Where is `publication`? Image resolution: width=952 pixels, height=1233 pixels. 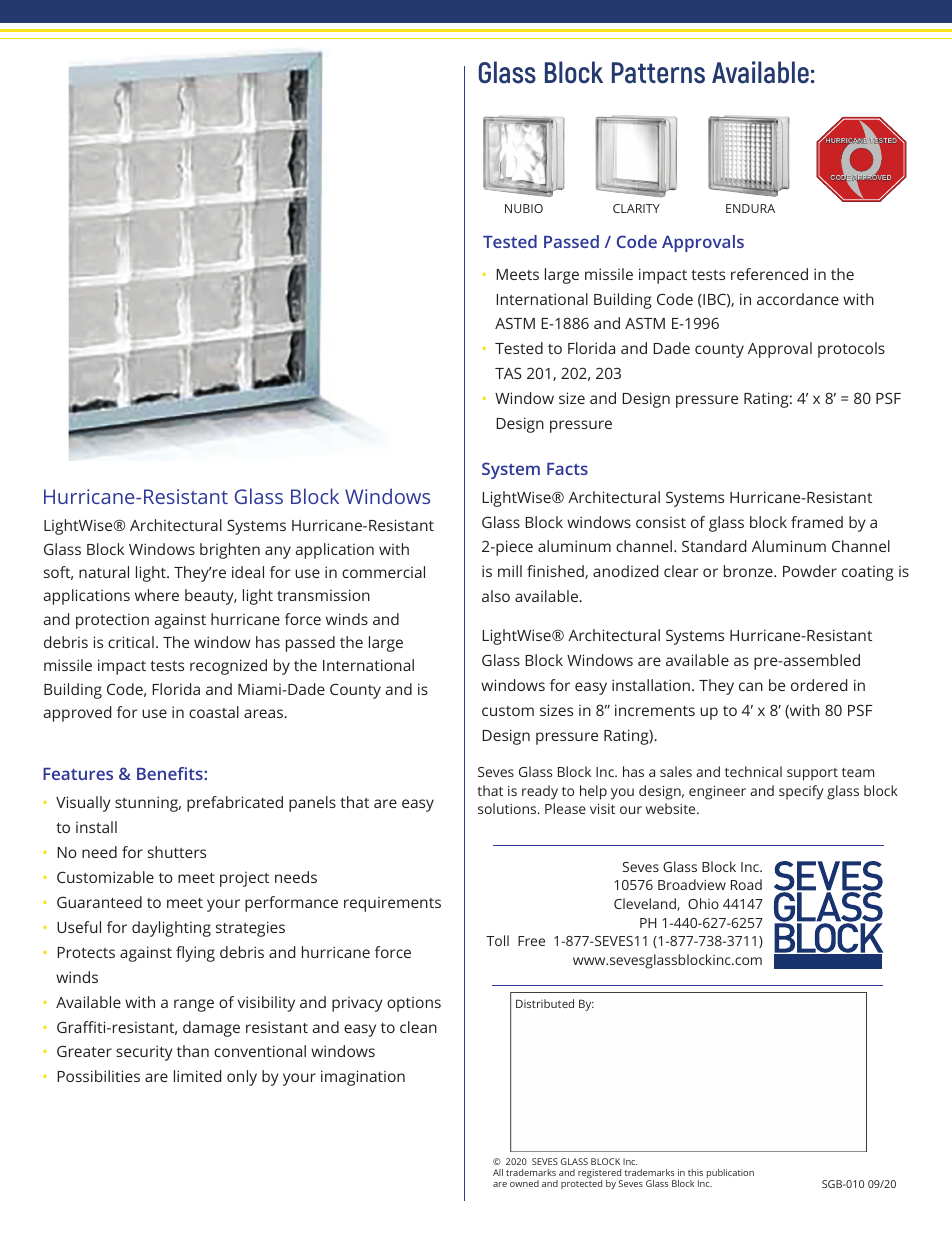
publication is located at coordinates (730, 1173).
